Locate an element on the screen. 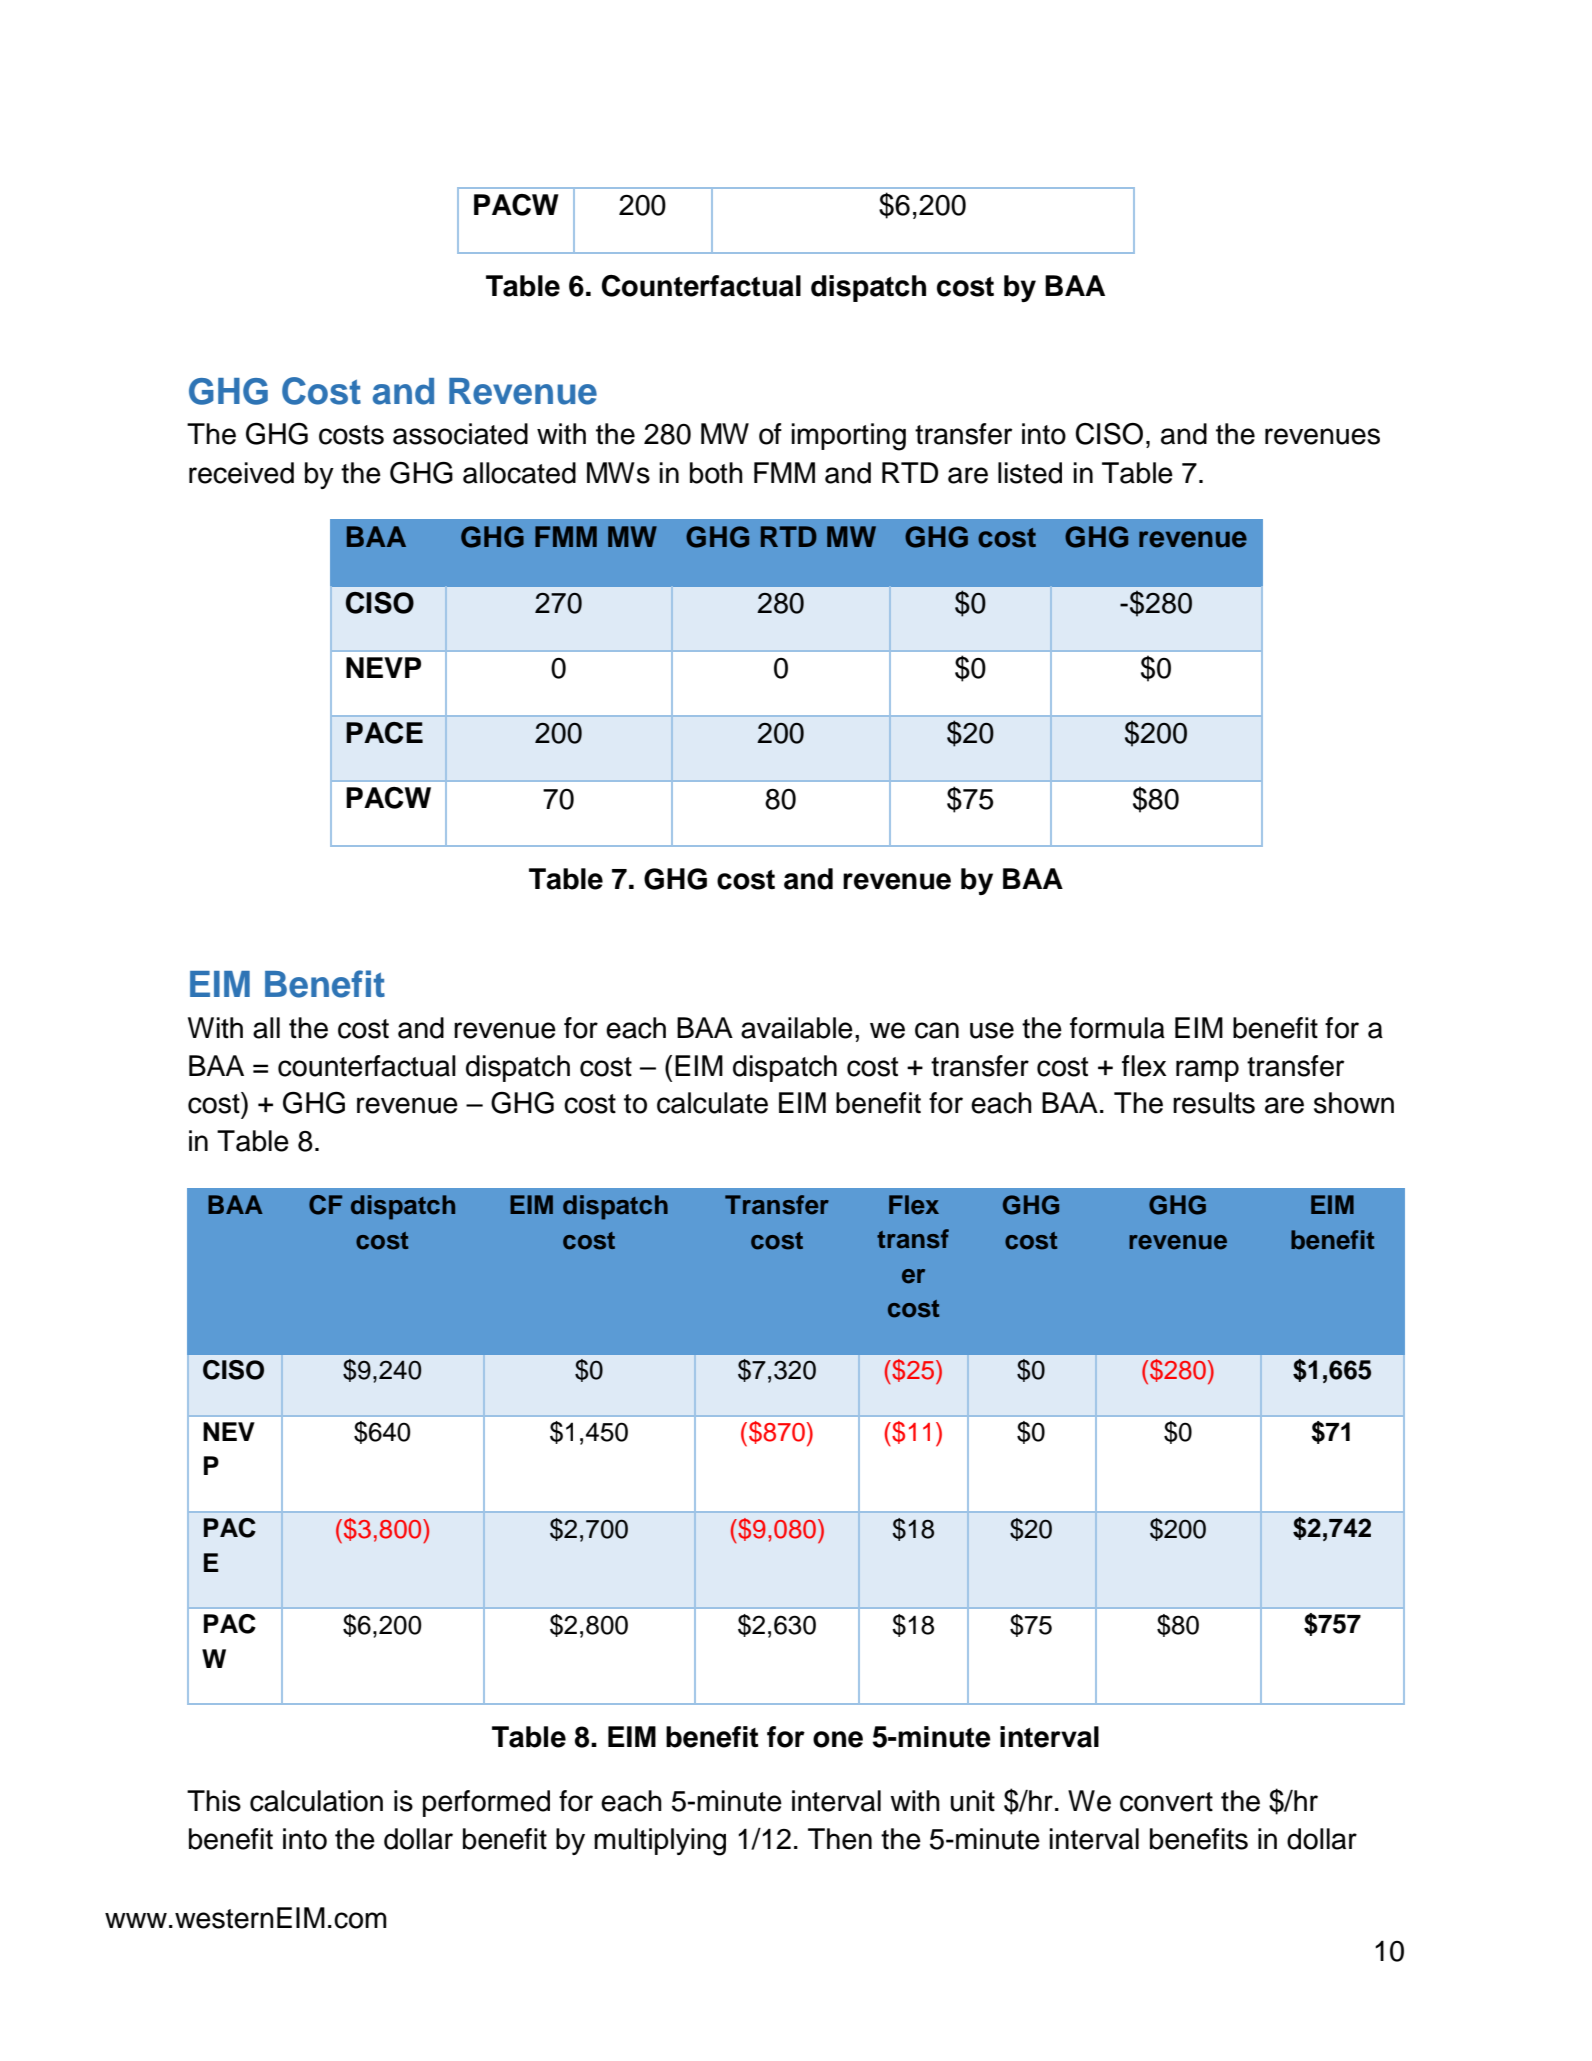  can is located at coordinates (937, 1030).
